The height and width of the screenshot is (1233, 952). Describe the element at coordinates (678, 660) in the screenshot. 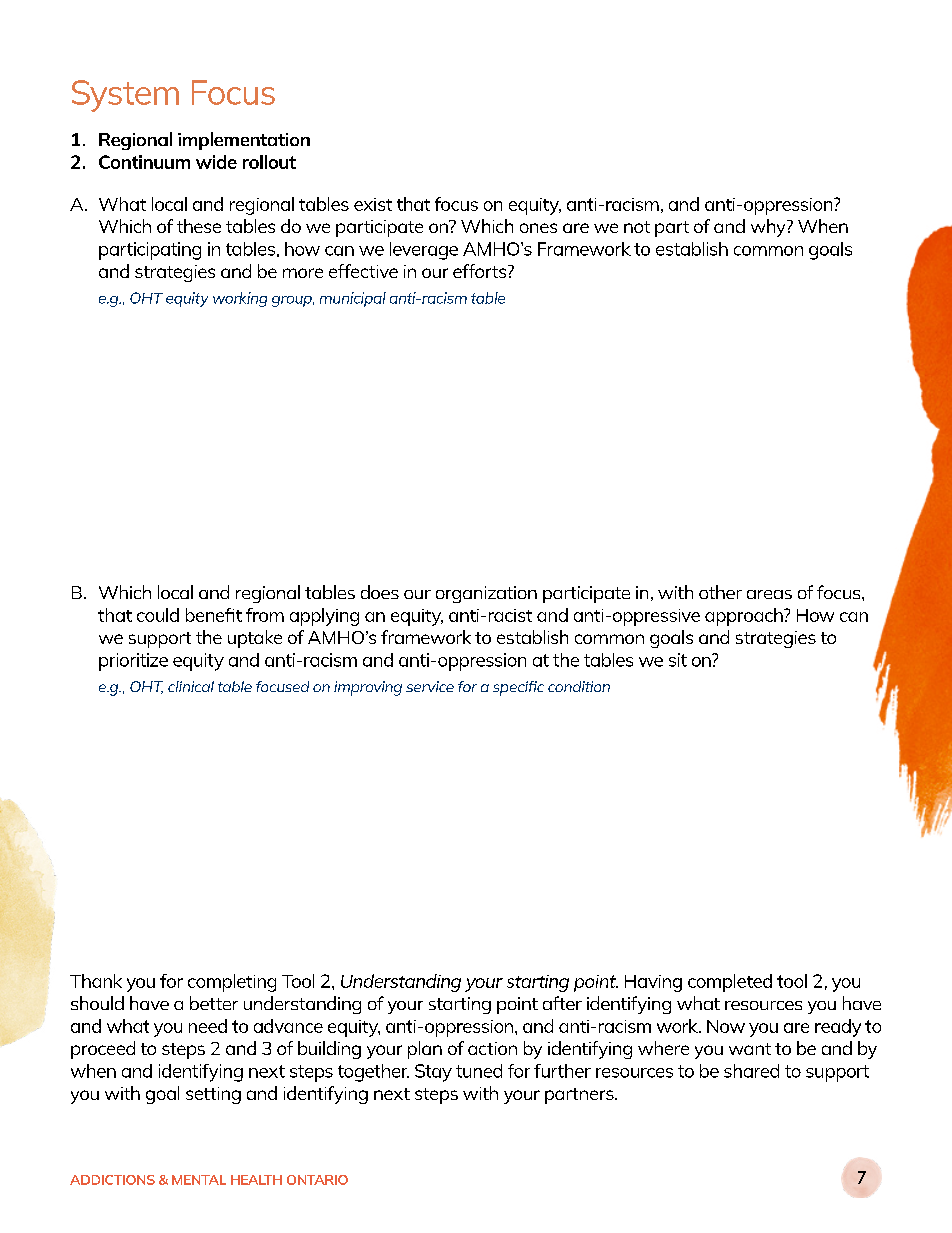

I see `sit` at that location.
